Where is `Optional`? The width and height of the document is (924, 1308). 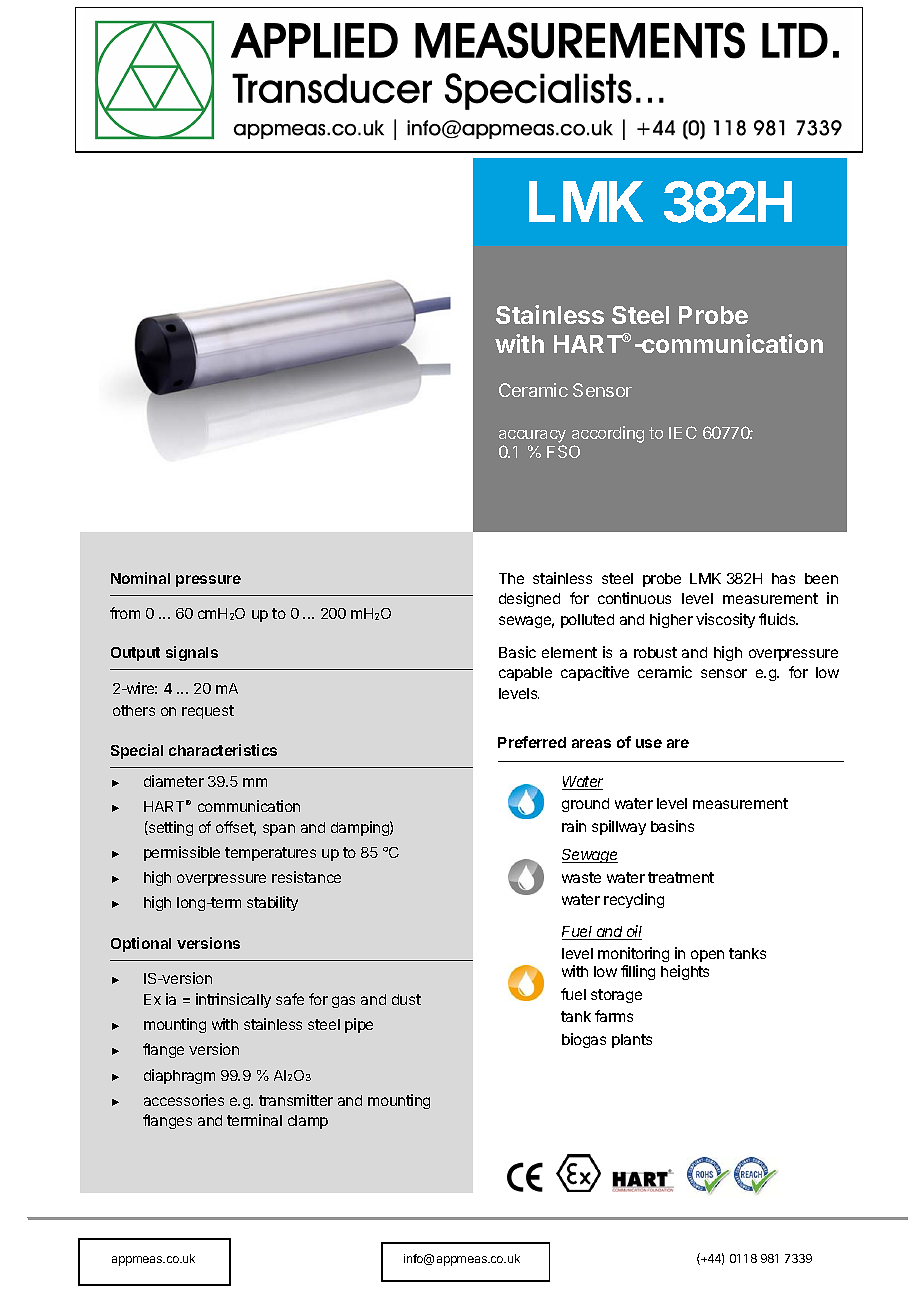 Optional is located at coordinates (141, 944).
